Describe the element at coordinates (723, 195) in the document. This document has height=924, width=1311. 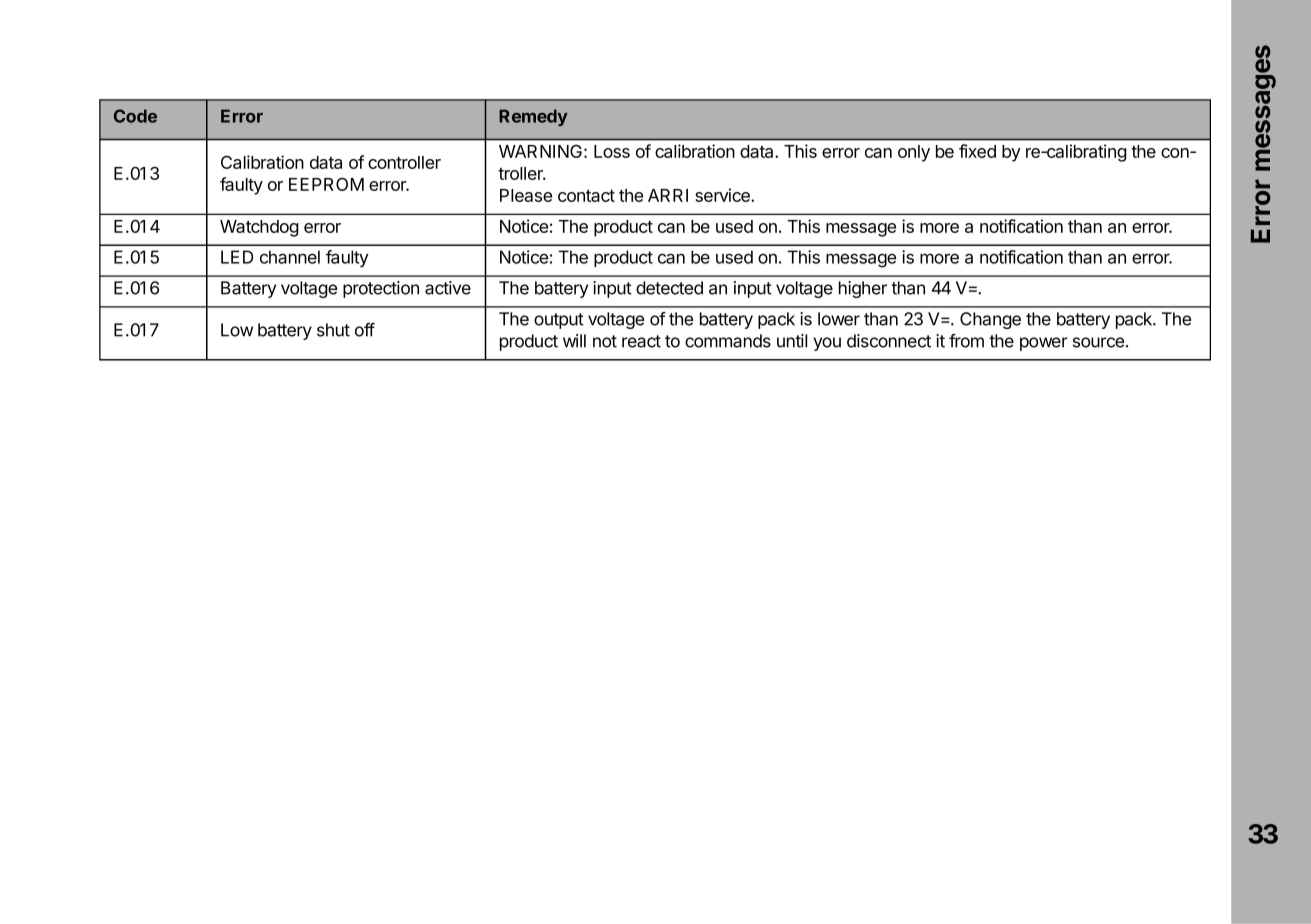
I see `service` at that location.
